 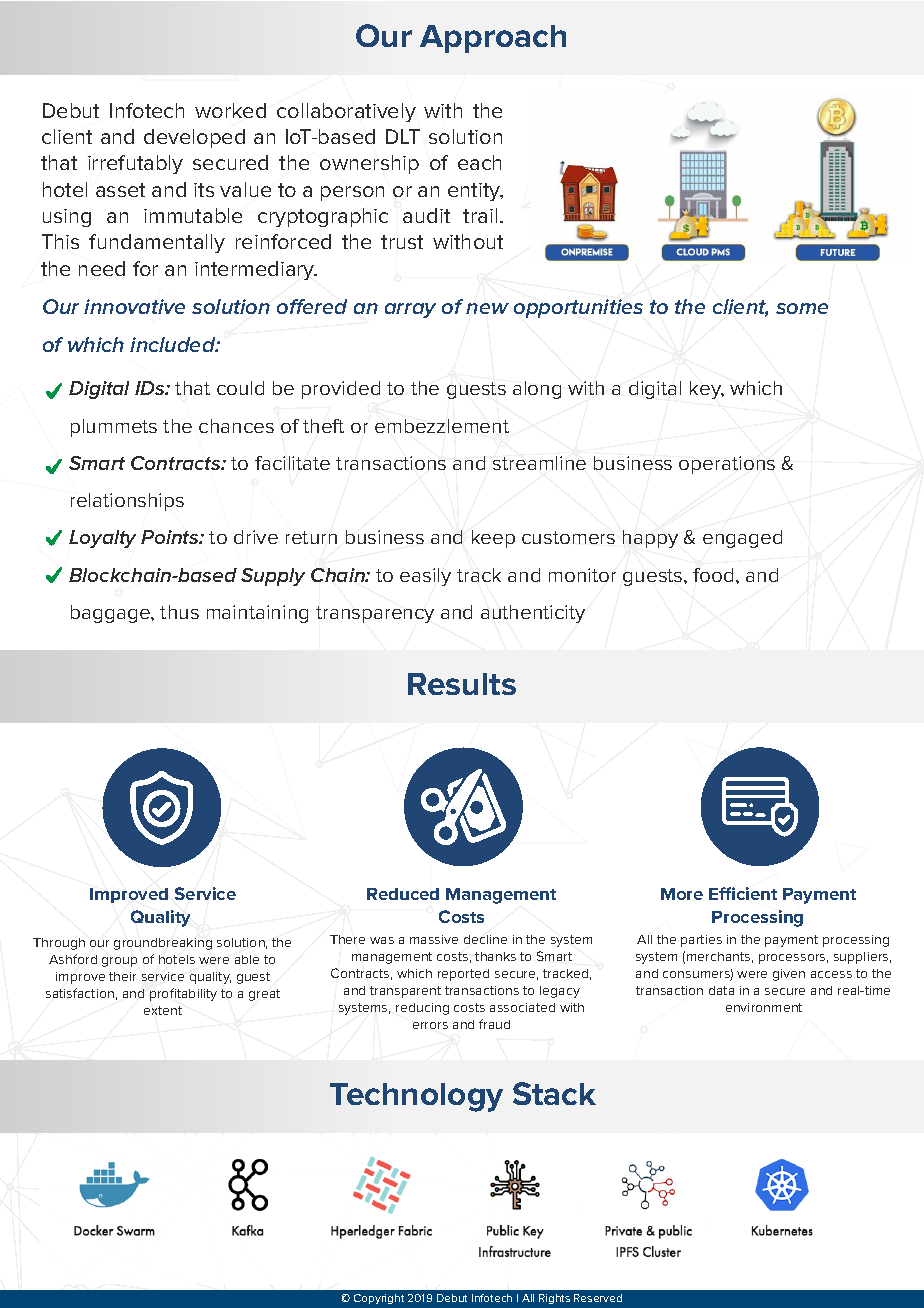 What do you see at coordinates (194, 138) in the screenshot?
I see `developed` at bounding box center [194, 138].
